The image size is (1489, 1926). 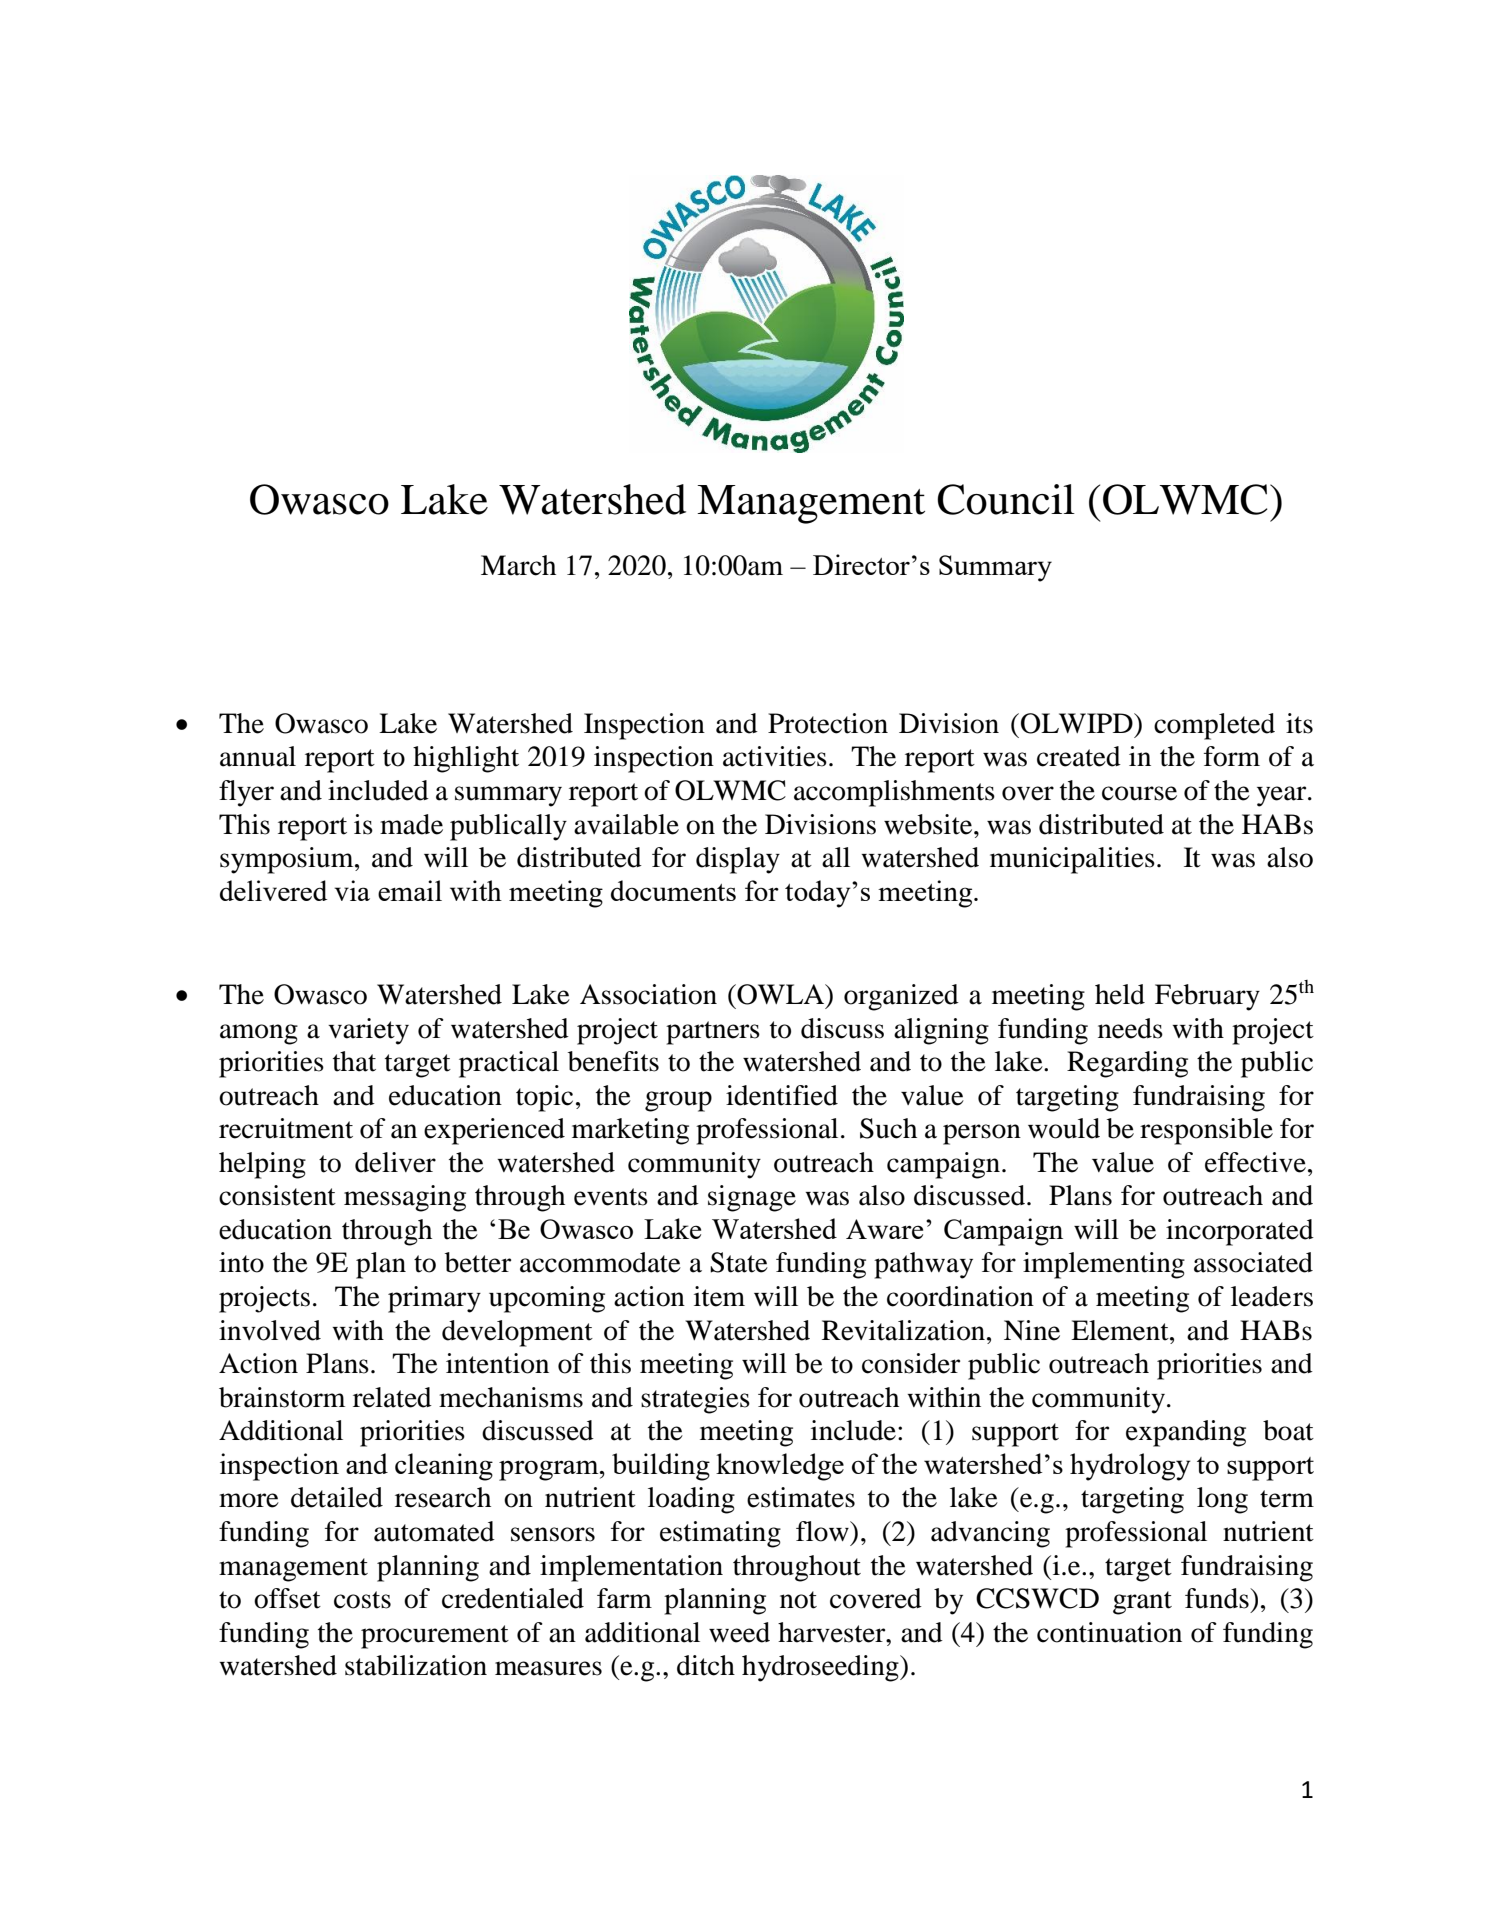 I want to click on costs, so click(x=362, y=1600).
